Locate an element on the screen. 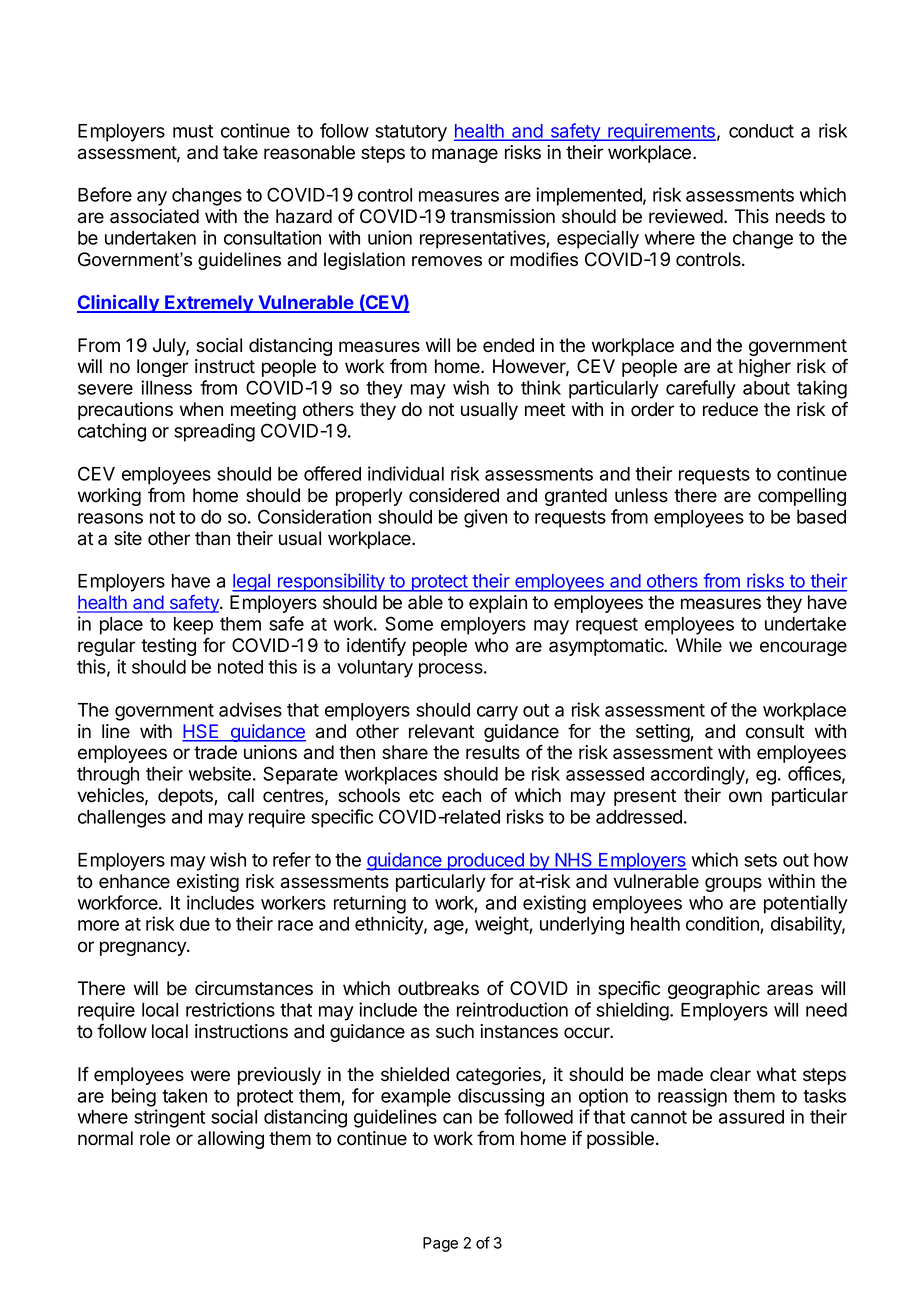 This screenshot has width=924, height=1308. assured is located at coordinates (751, 1117).
